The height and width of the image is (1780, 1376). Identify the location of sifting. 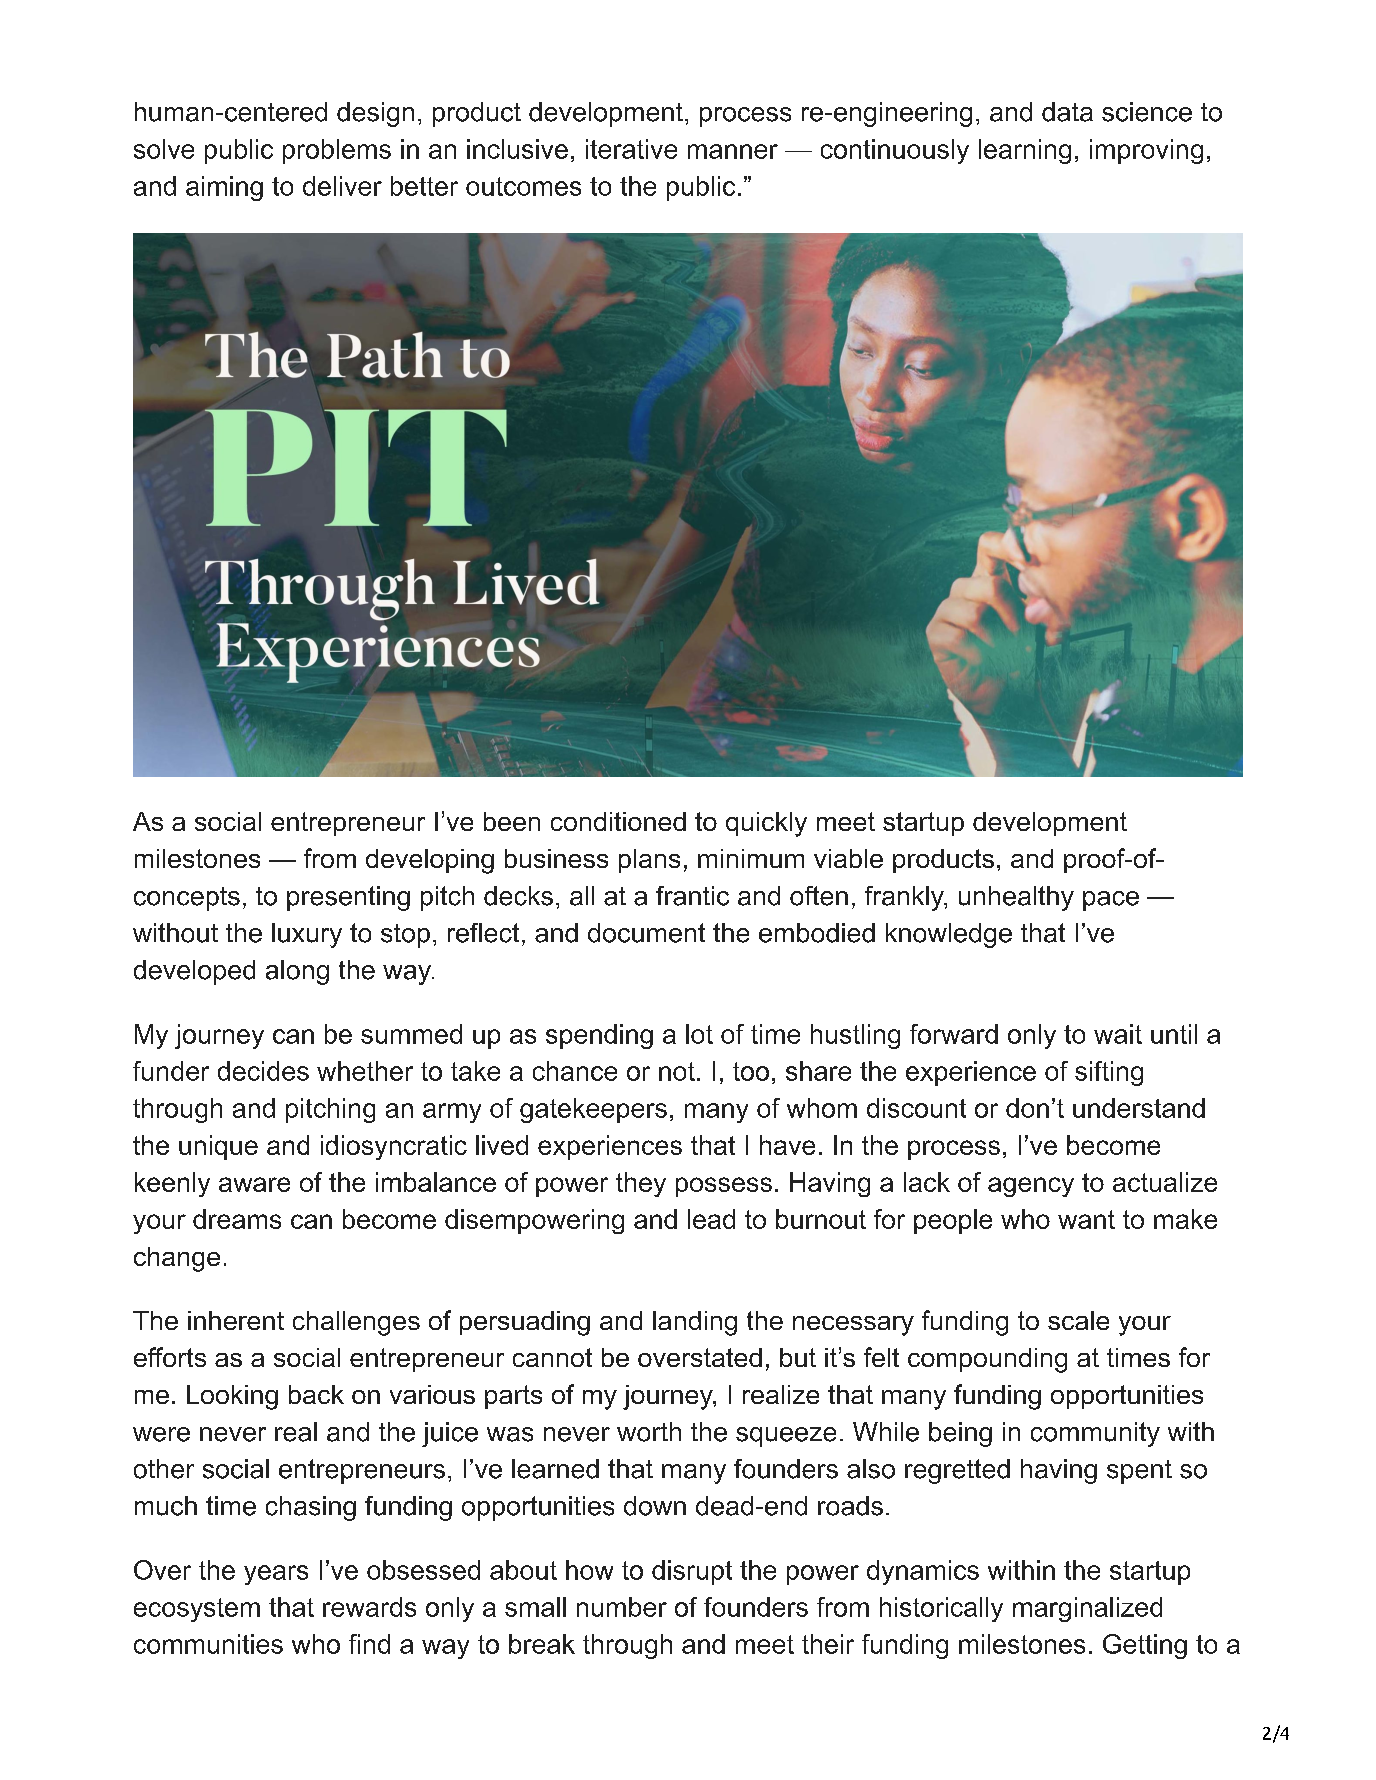
(1109, 1073).
